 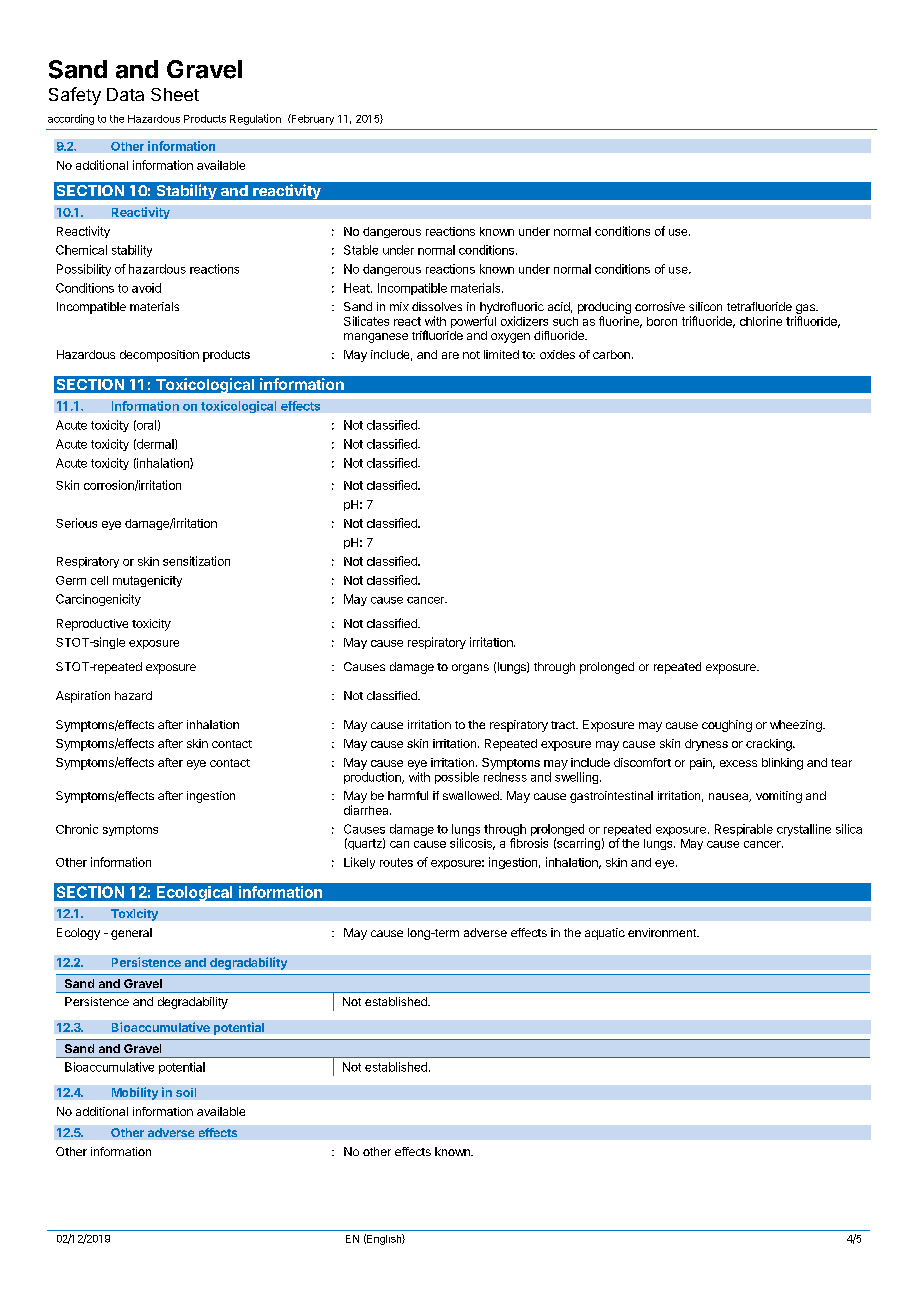 What do you see at coordinates (159, 356) in the screenshot?
I see `decomposition` at bounding box center [159, 356].
